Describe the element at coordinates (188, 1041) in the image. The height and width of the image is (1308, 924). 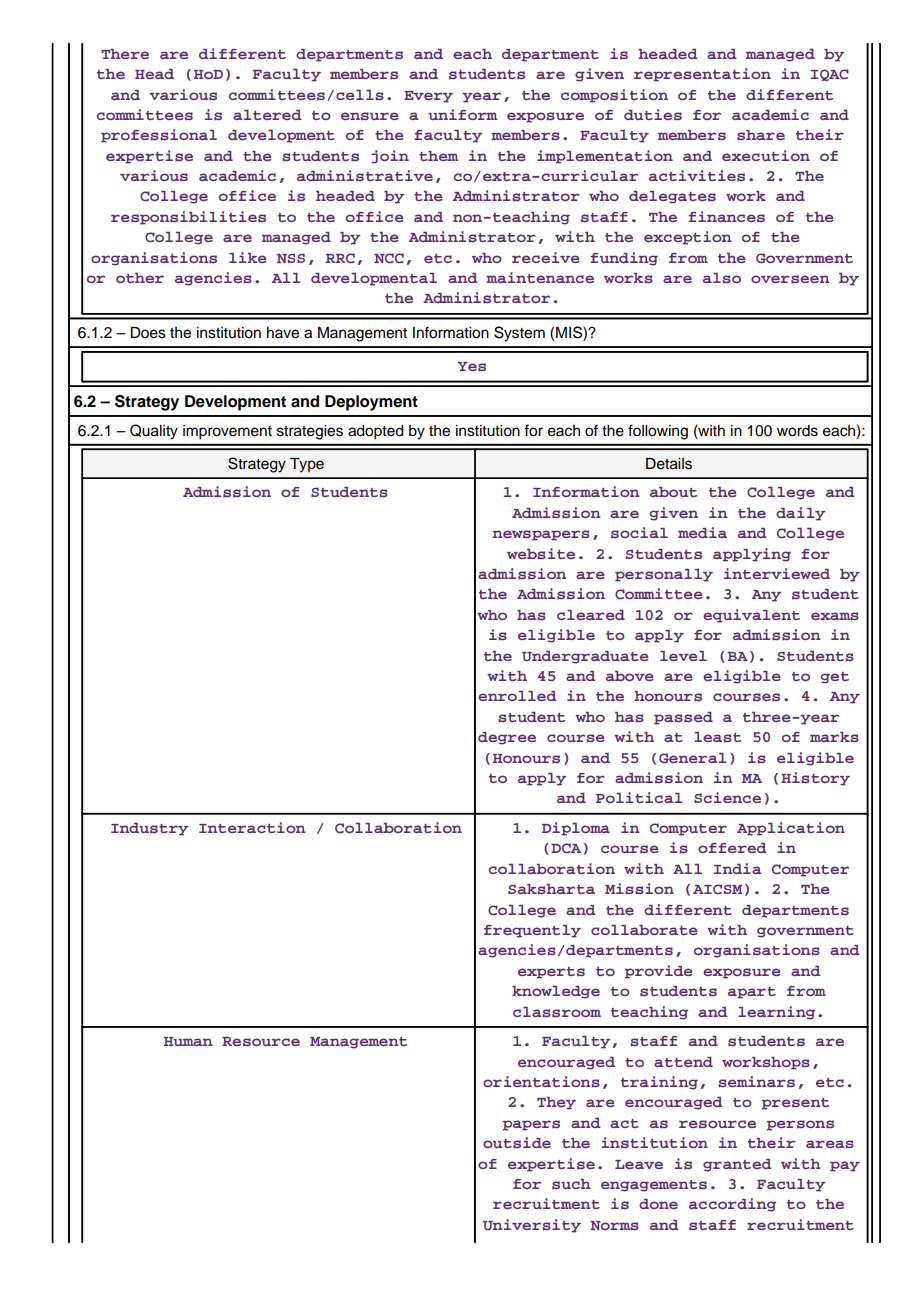
I see `Human` at that location.
